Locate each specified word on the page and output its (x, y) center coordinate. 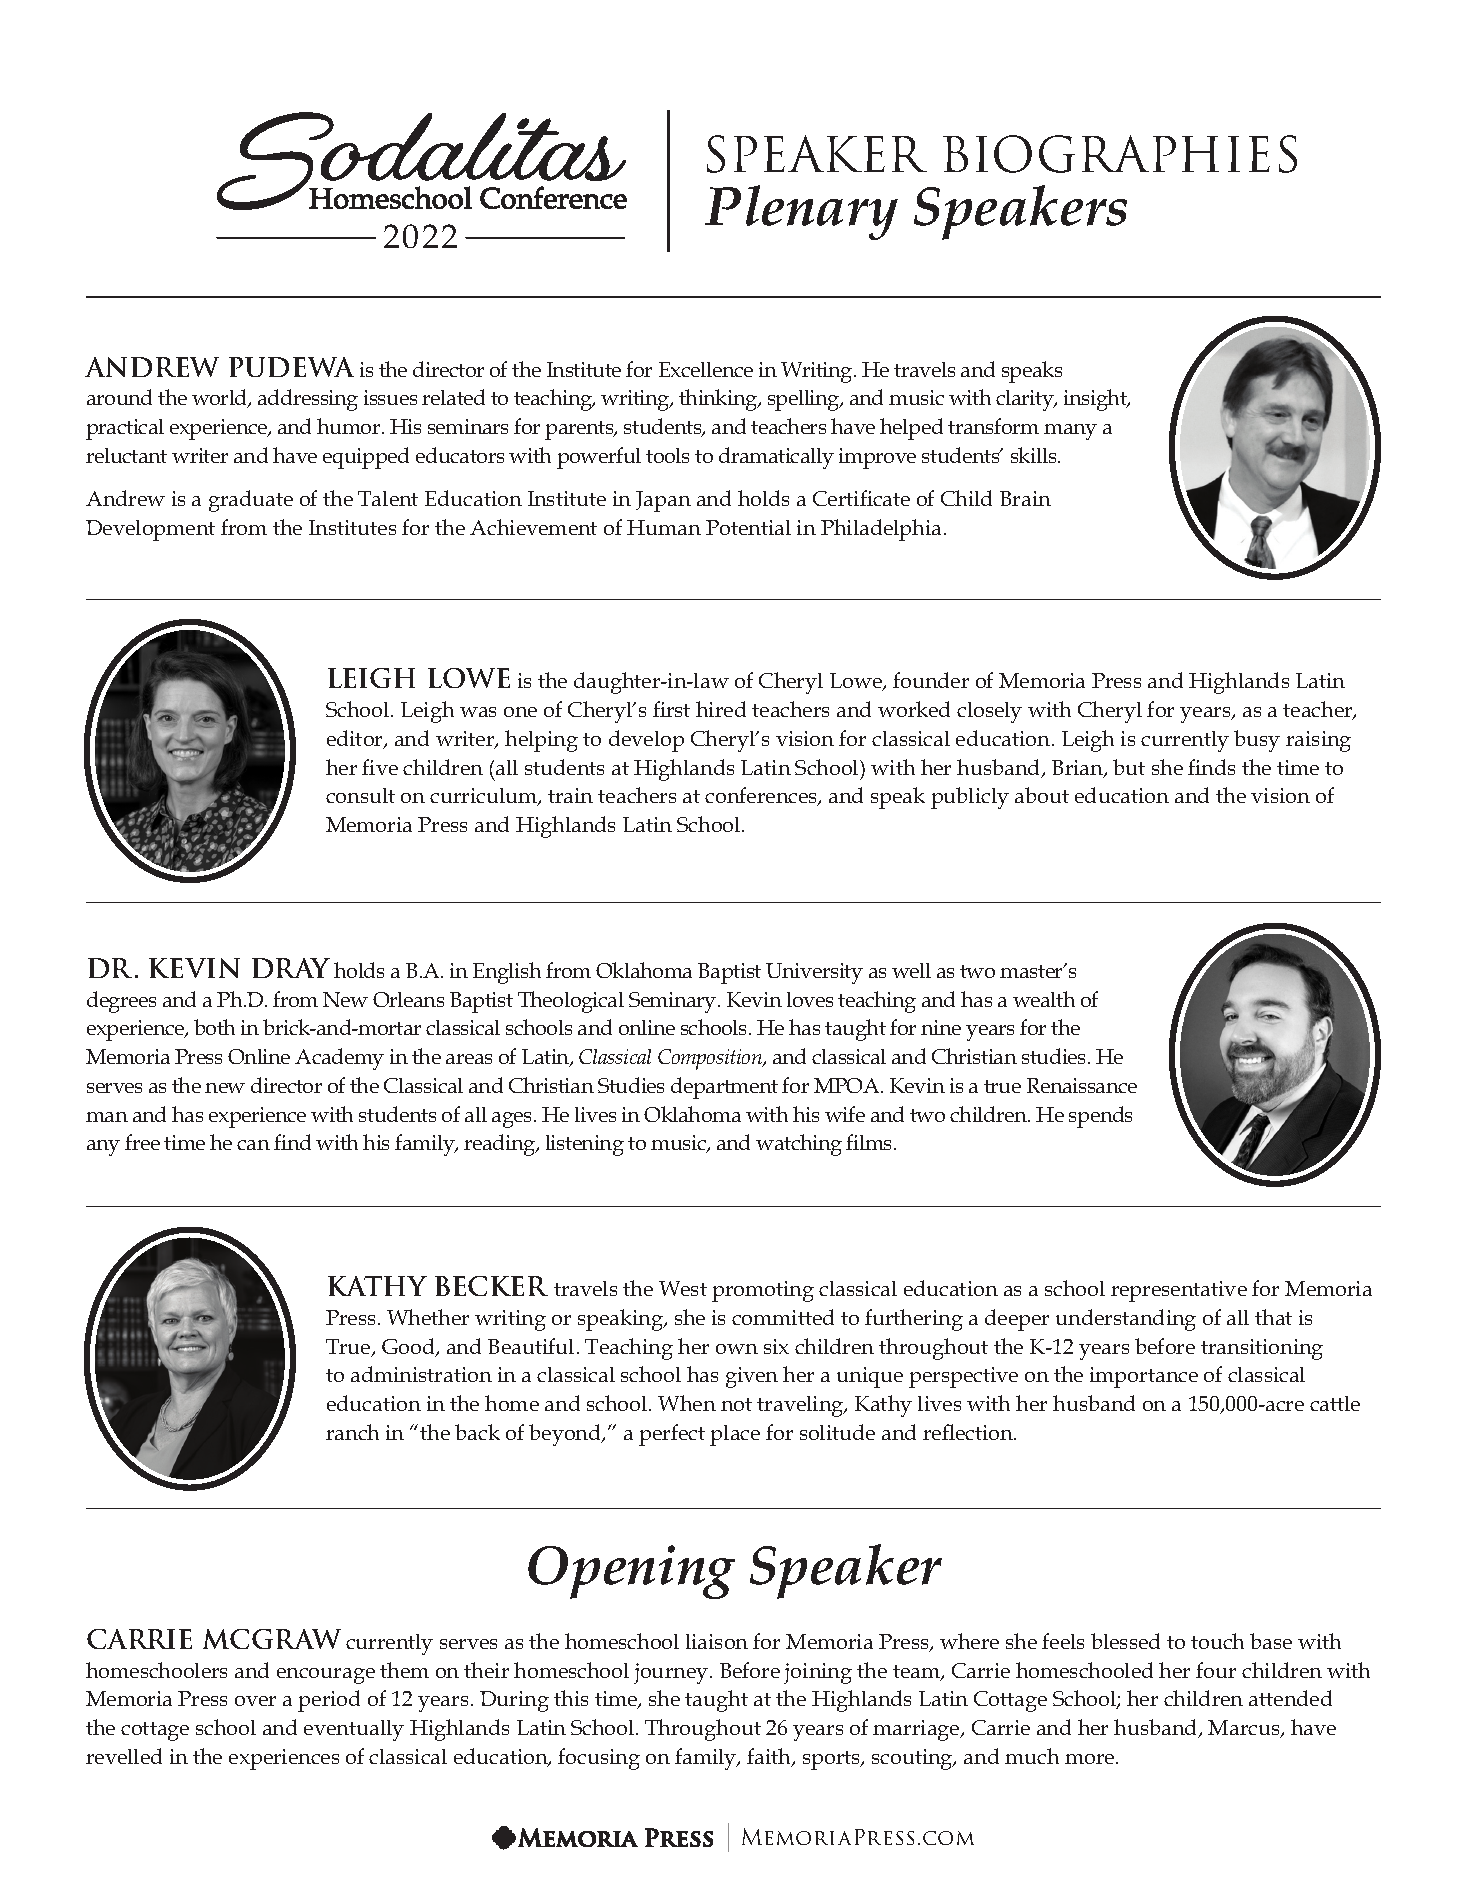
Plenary (801, 212)
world (221, 398)
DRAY (291, 968)
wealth (1044, 999)
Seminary (674, 1002)
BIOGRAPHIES (1120, 154)
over (255, 1701)
